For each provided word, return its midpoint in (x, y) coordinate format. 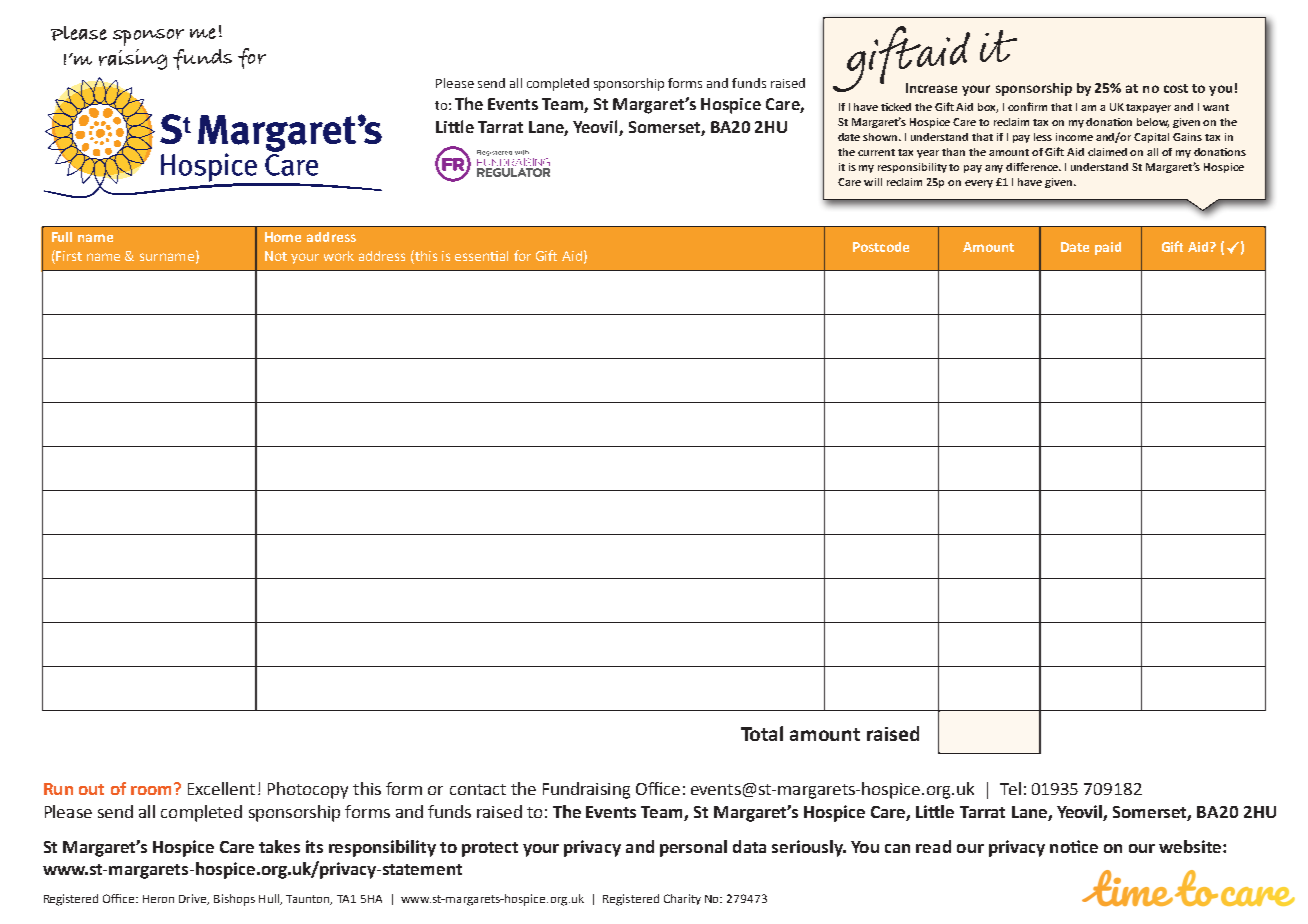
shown (881, 137)
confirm (1027, 106)
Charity (682, 899)
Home (283, 237)
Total (762, 733)
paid (1108, 248)
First (68, 257)
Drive (194, 899)
